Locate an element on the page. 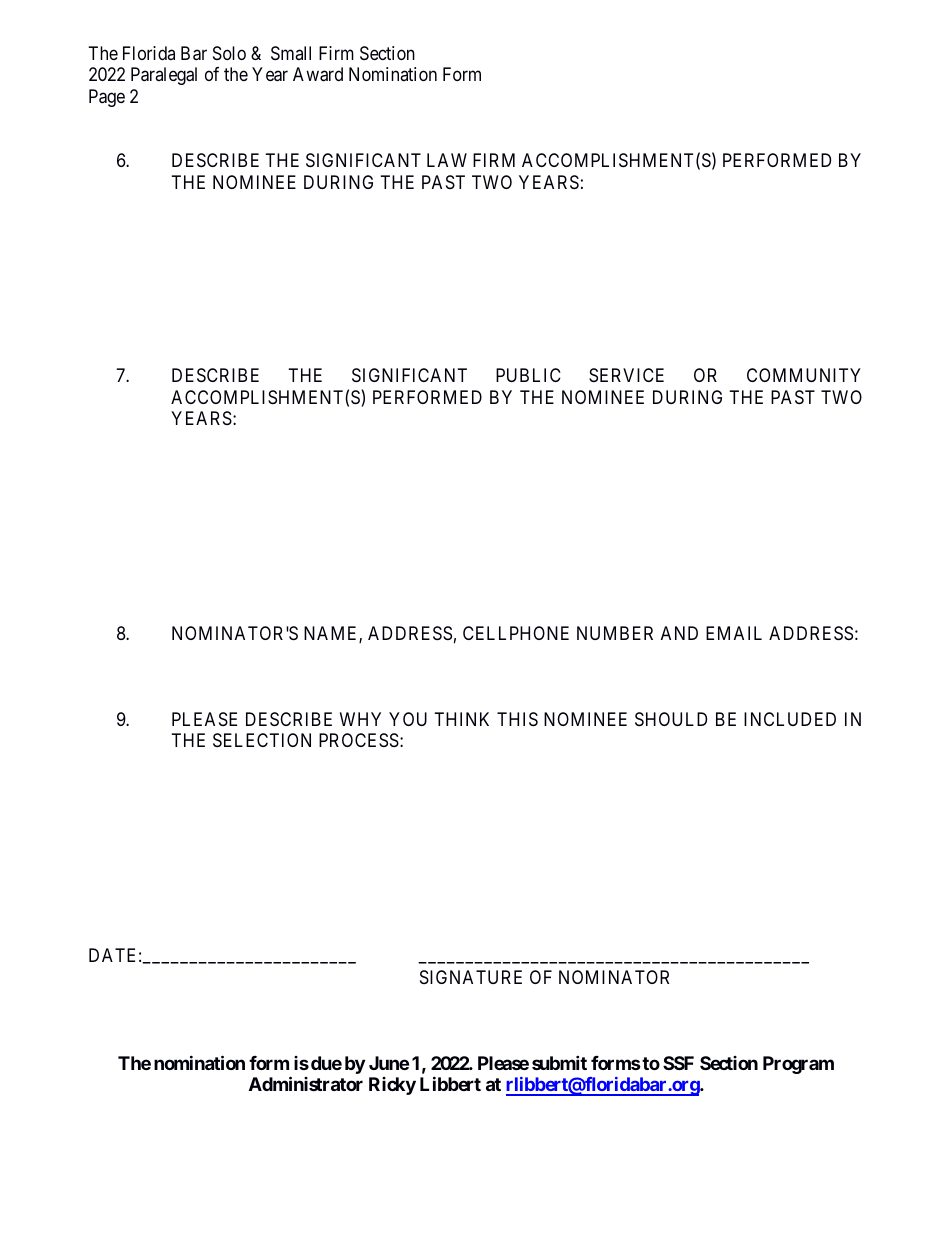  LAW is located at coordinates (447, 160).
